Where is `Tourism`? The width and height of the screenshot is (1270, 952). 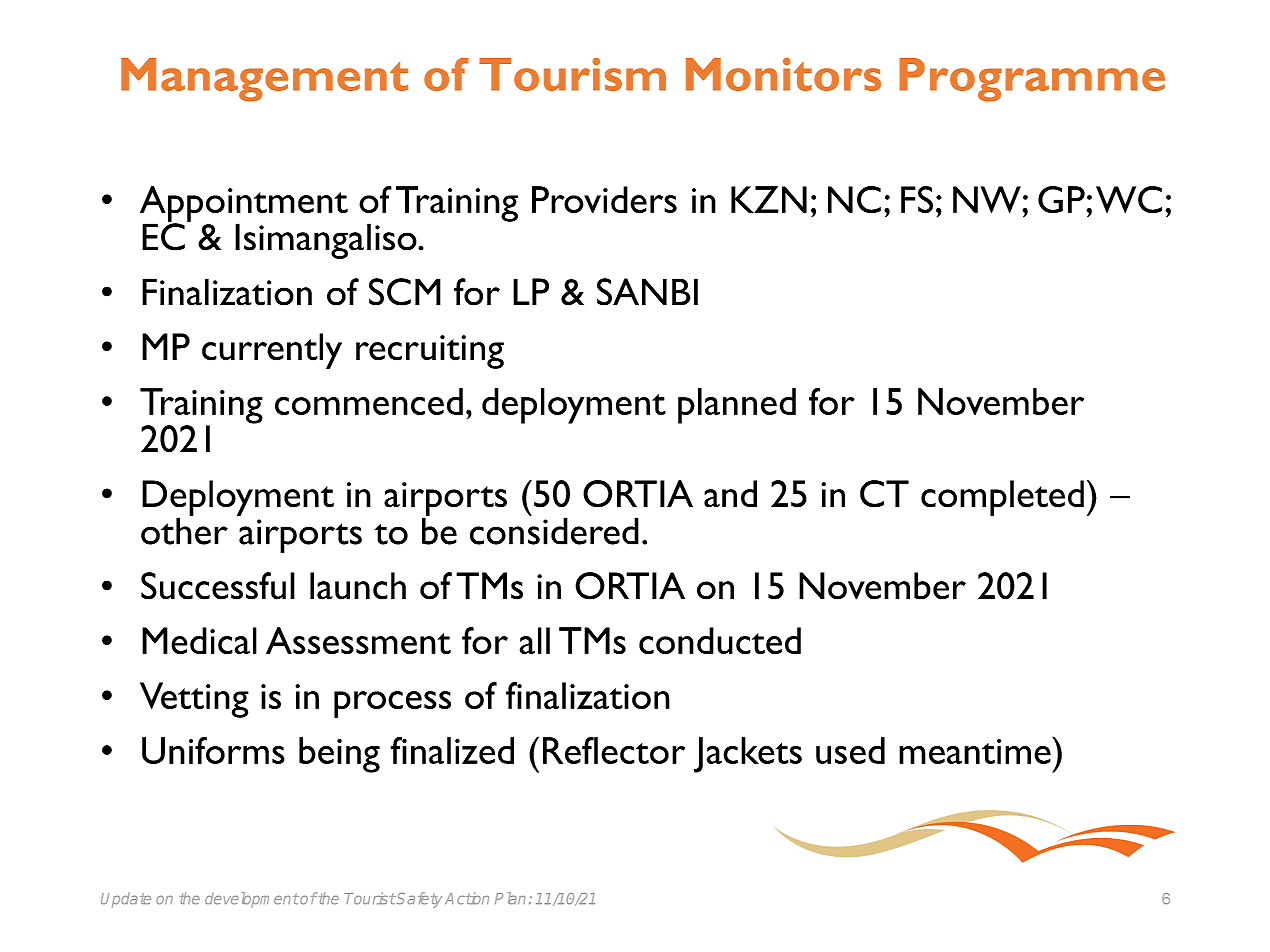
Tourism is located at coordinates (572, 74).
